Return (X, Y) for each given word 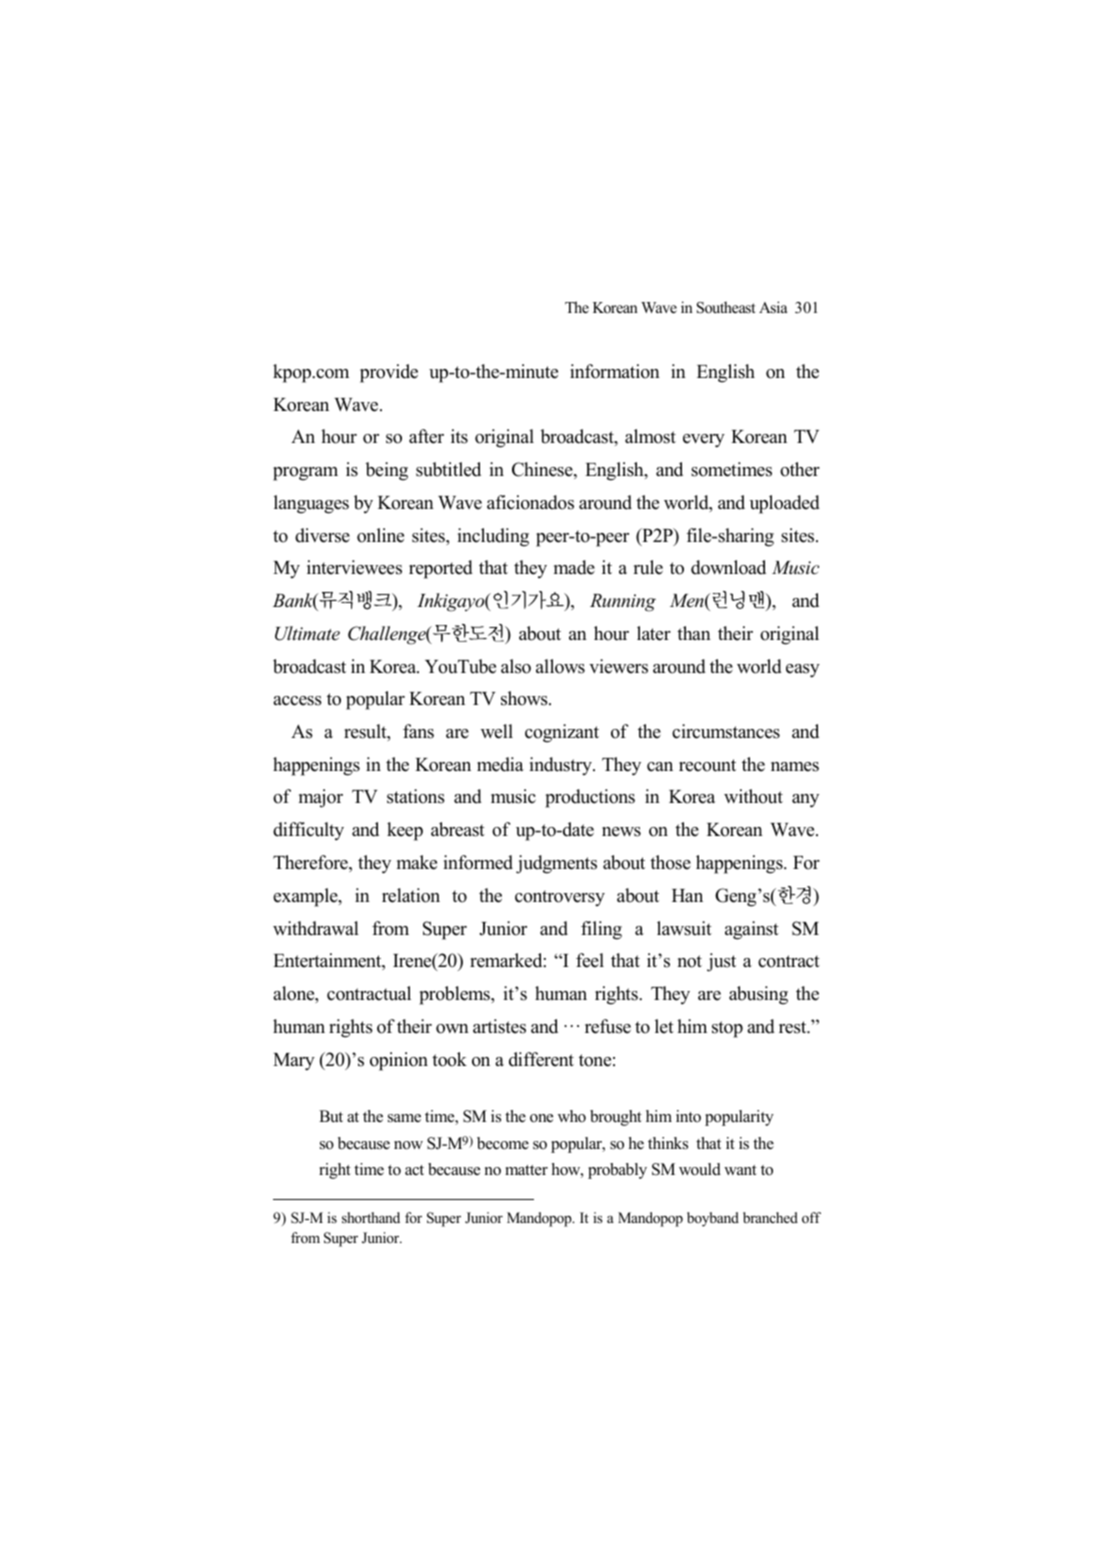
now (408, 1145)
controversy (560, 898)
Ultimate (307, 633)
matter (526, 1170)
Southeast (726, 307)
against (752, 930)
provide (389, 373)
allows (560, 666)
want (740, 1170)
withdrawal (316, 928)
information (615, 371)
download (728, 567)
